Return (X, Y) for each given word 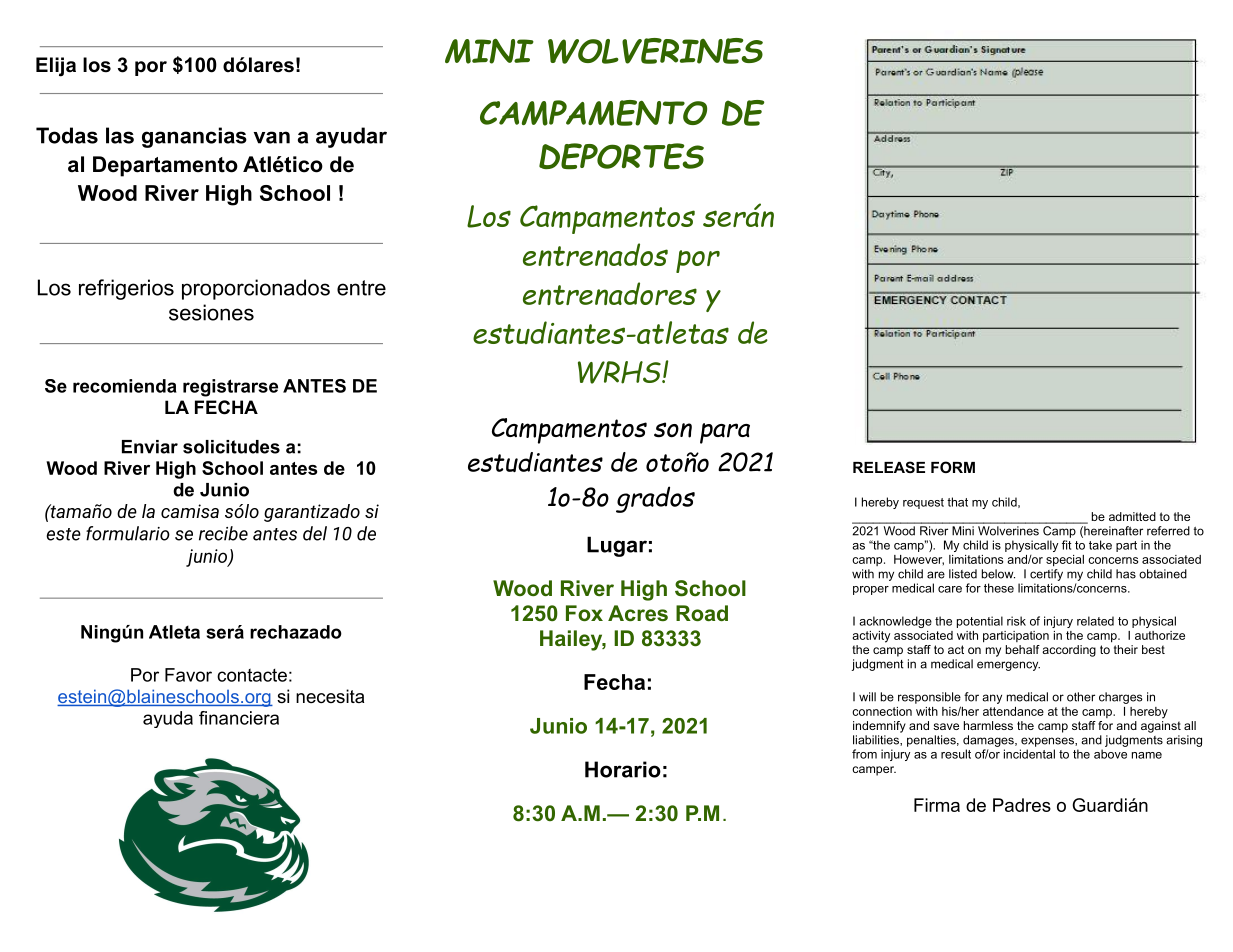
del (315, 533)
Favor (188, 675)
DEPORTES (621, 156)
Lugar (617, 546)
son (673, 430)
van (272, 137)
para (725, 433)
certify (1046, 573)
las (120, 135)
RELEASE (889, 467)
